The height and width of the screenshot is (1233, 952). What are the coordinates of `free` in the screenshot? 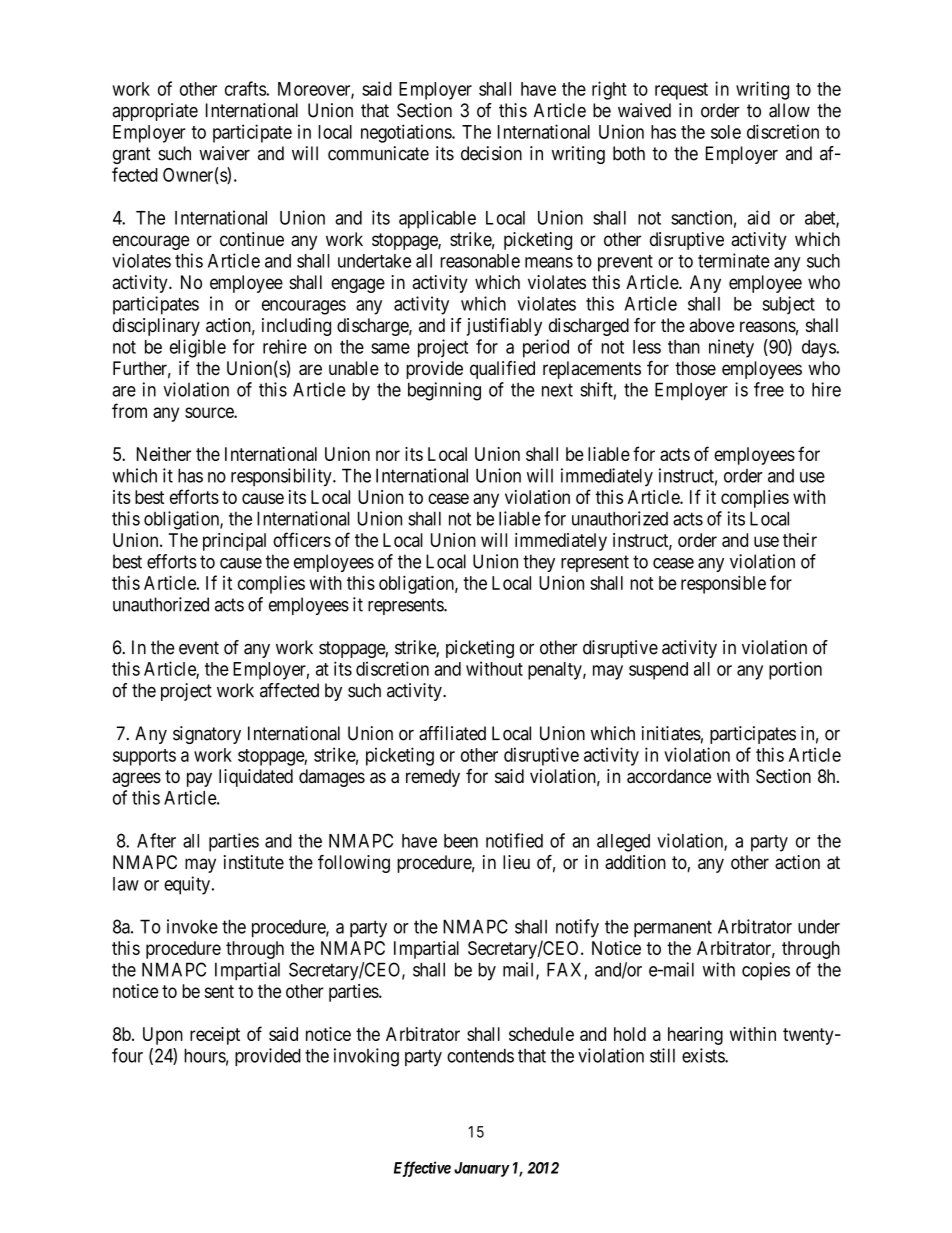 It's located at (769, 389).
